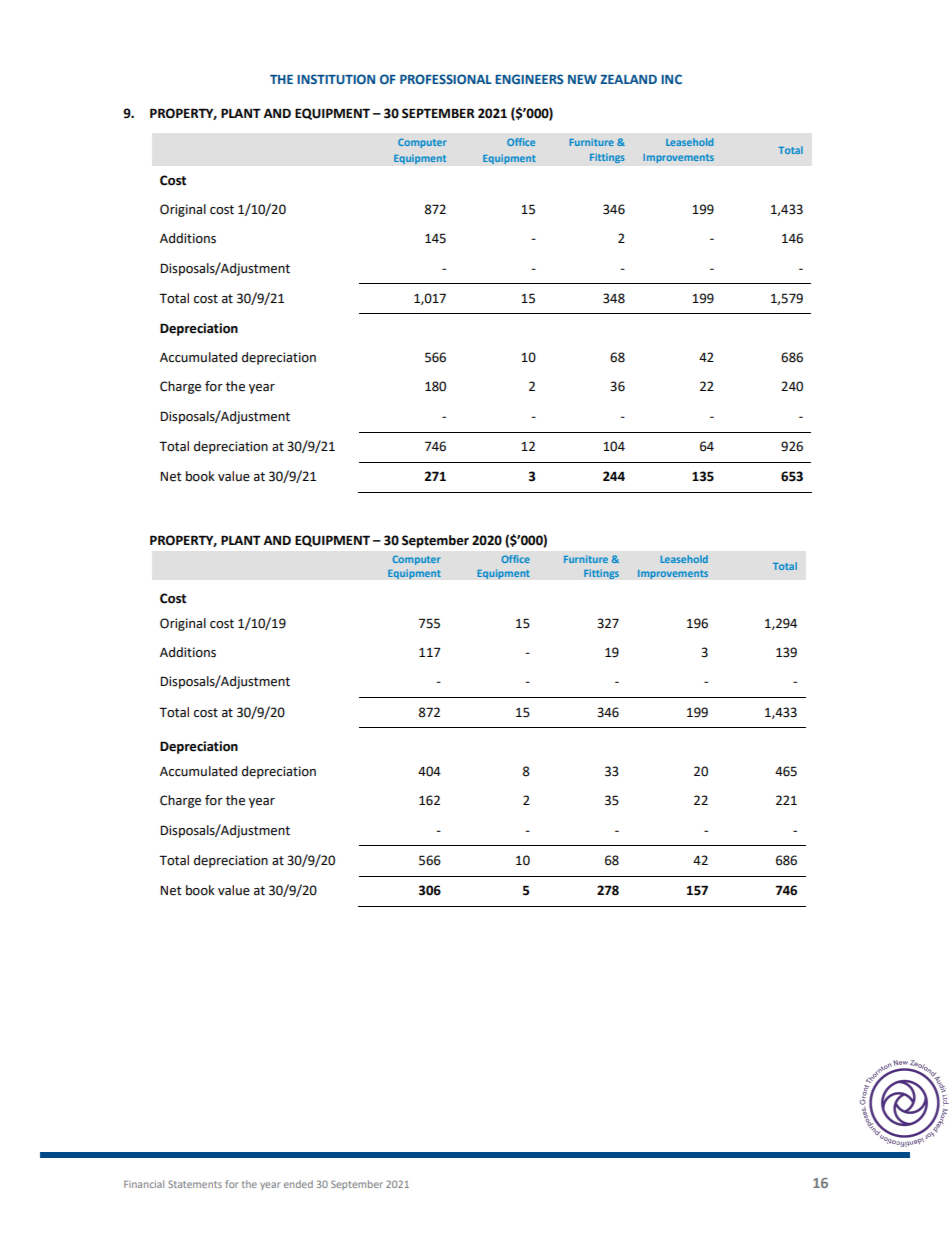 The height and width of the document is (1233, 952). I want to click on Statements, so click(195, 1184).
